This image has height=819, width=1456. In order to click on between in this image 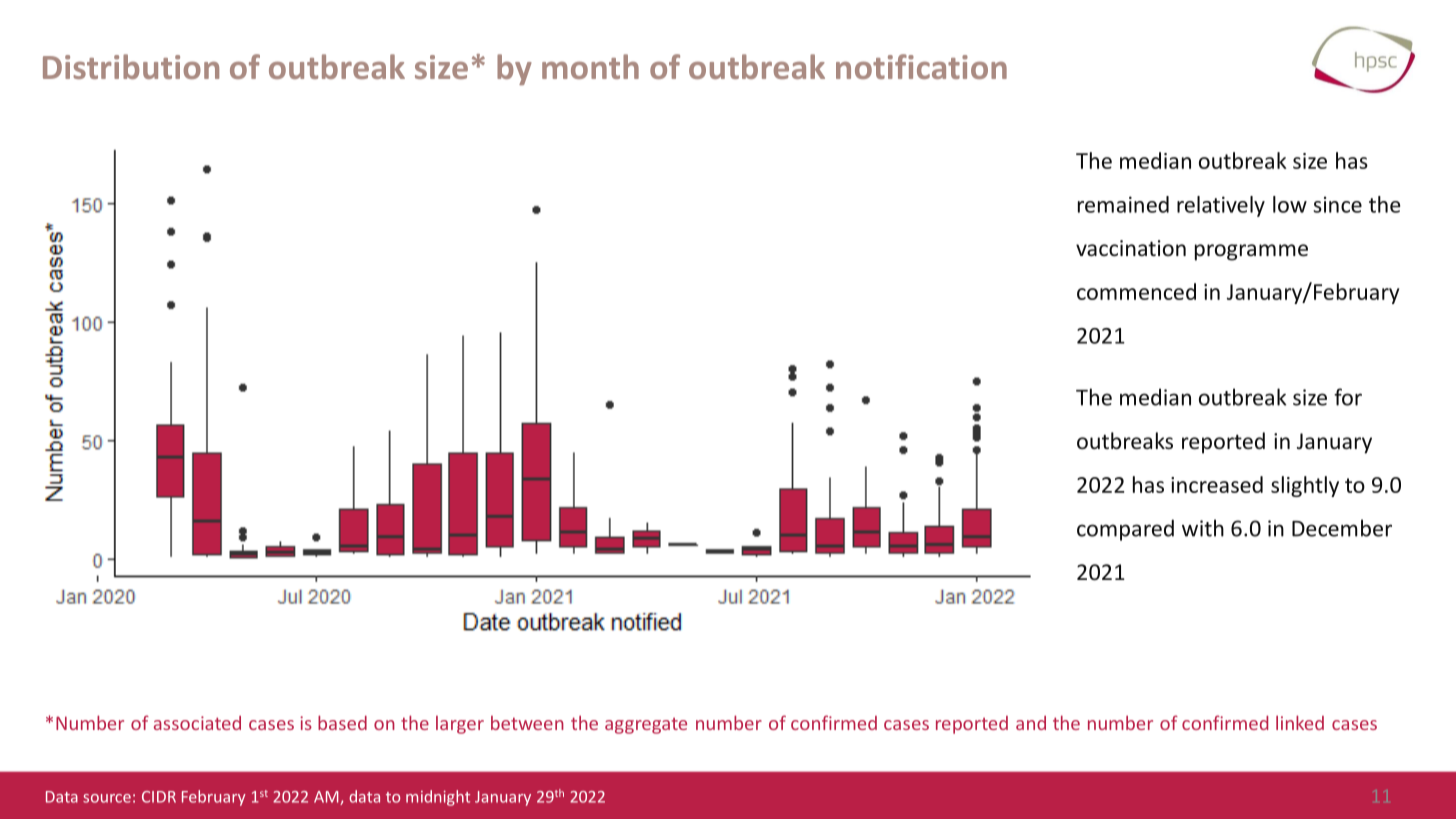, I will do `click(527, 723)`.
